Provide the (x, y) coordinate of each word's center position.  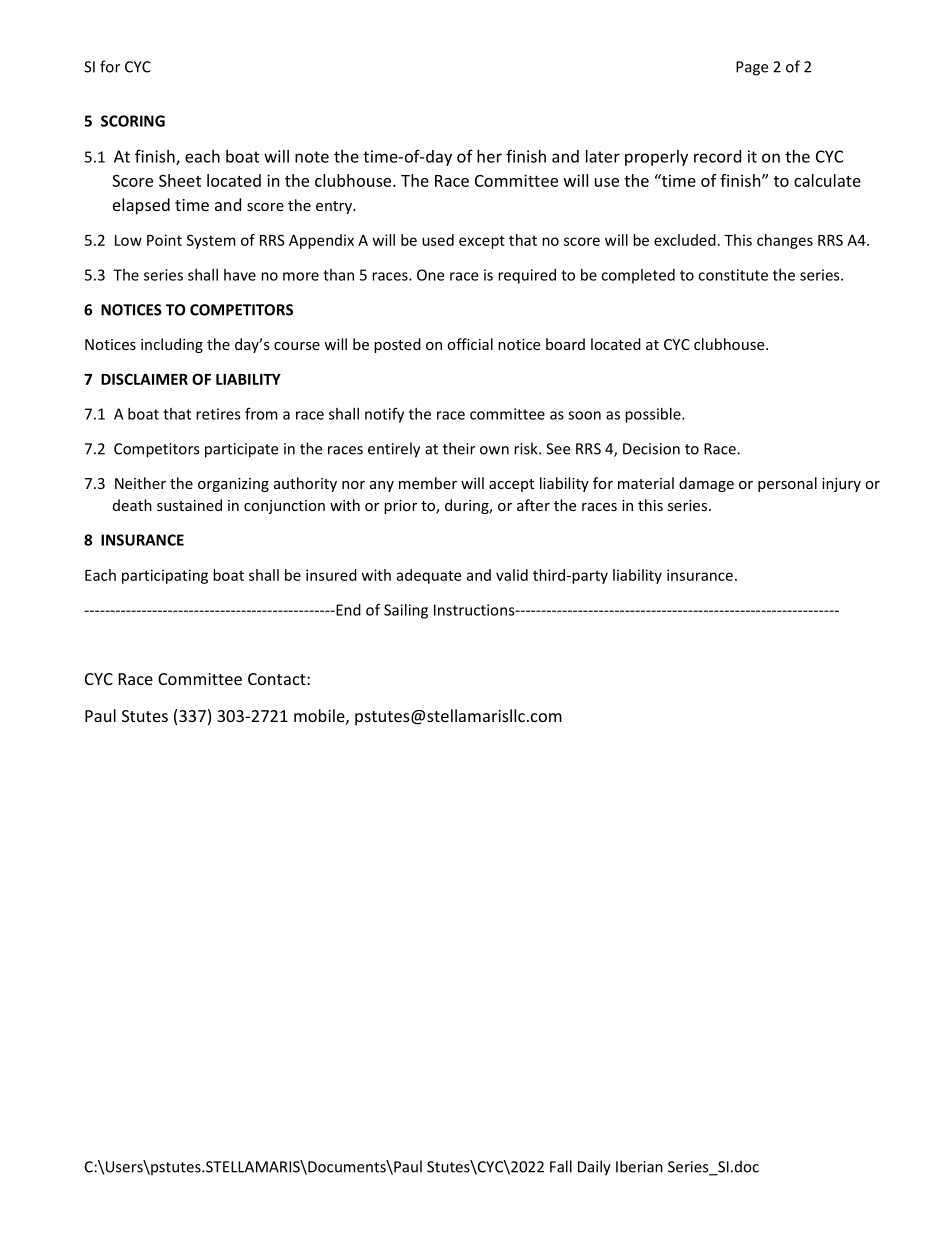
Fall (561, 1166)
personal (787, 484)
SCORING (133, 121)
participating (165, 576)
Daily (594, 1168)
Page (752, 68)
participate (241, 450)
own (494, 450)
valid (512, 575)
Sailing (406, 611)
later (603, 156)
